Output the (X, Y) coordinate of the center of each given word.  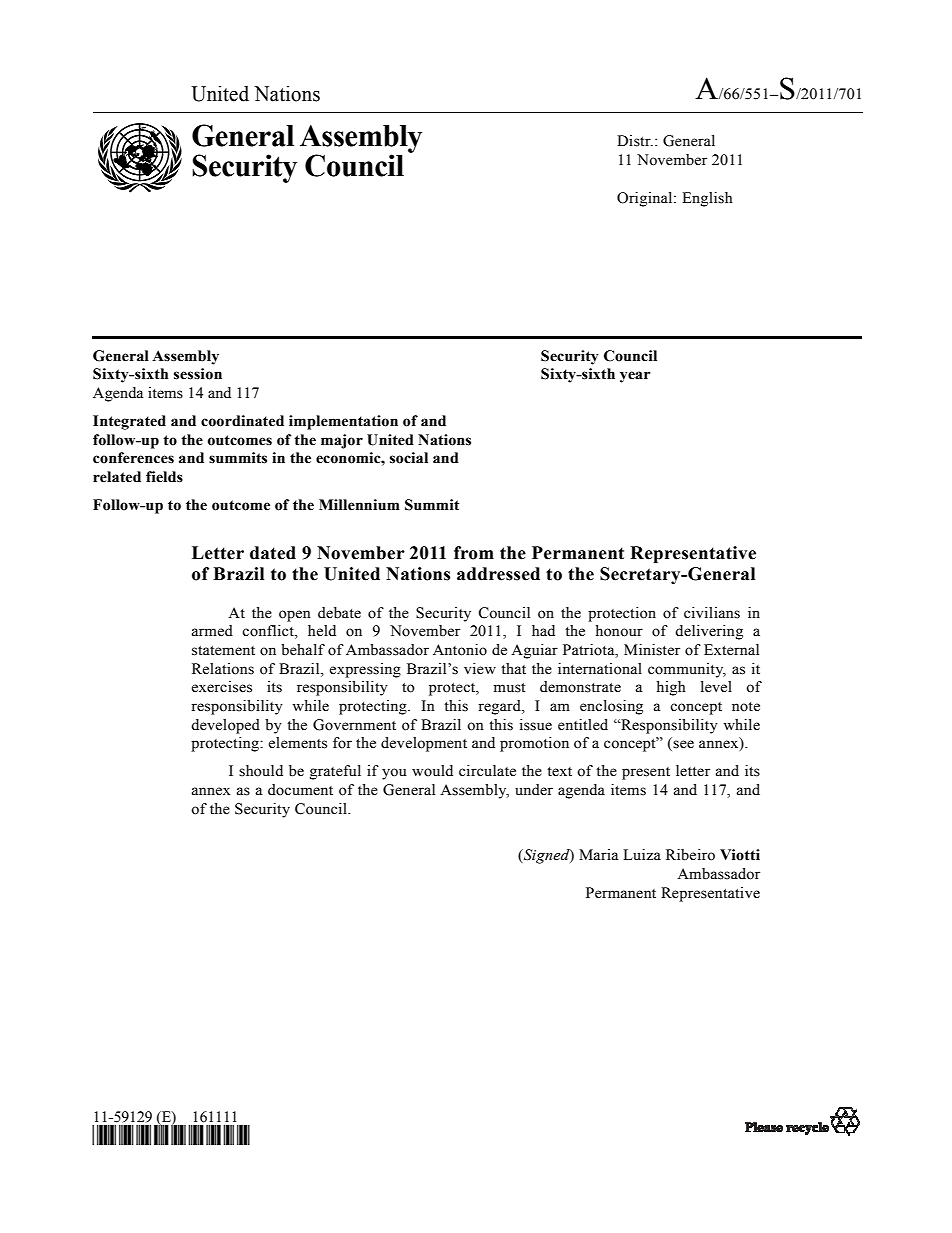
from (474, 553)
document (300, 790)
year (635, 377)
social (409, 458)
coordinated (242, 421)
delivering (709, 632)
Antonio (460, 650)
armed (212, 631)
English (707, 199)
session (198, 374)
